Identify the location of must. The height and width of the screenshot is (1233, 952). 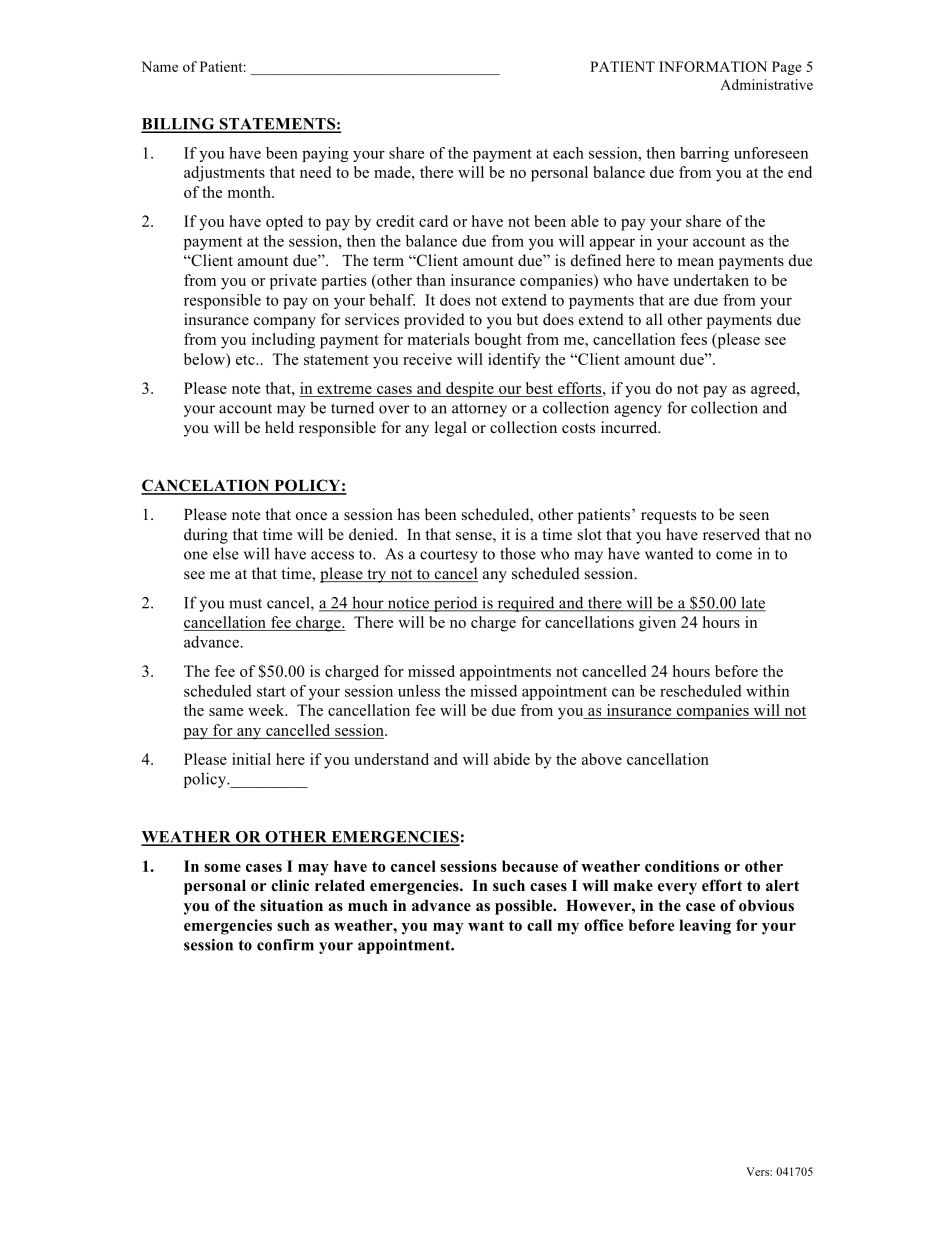
(245, 604).
